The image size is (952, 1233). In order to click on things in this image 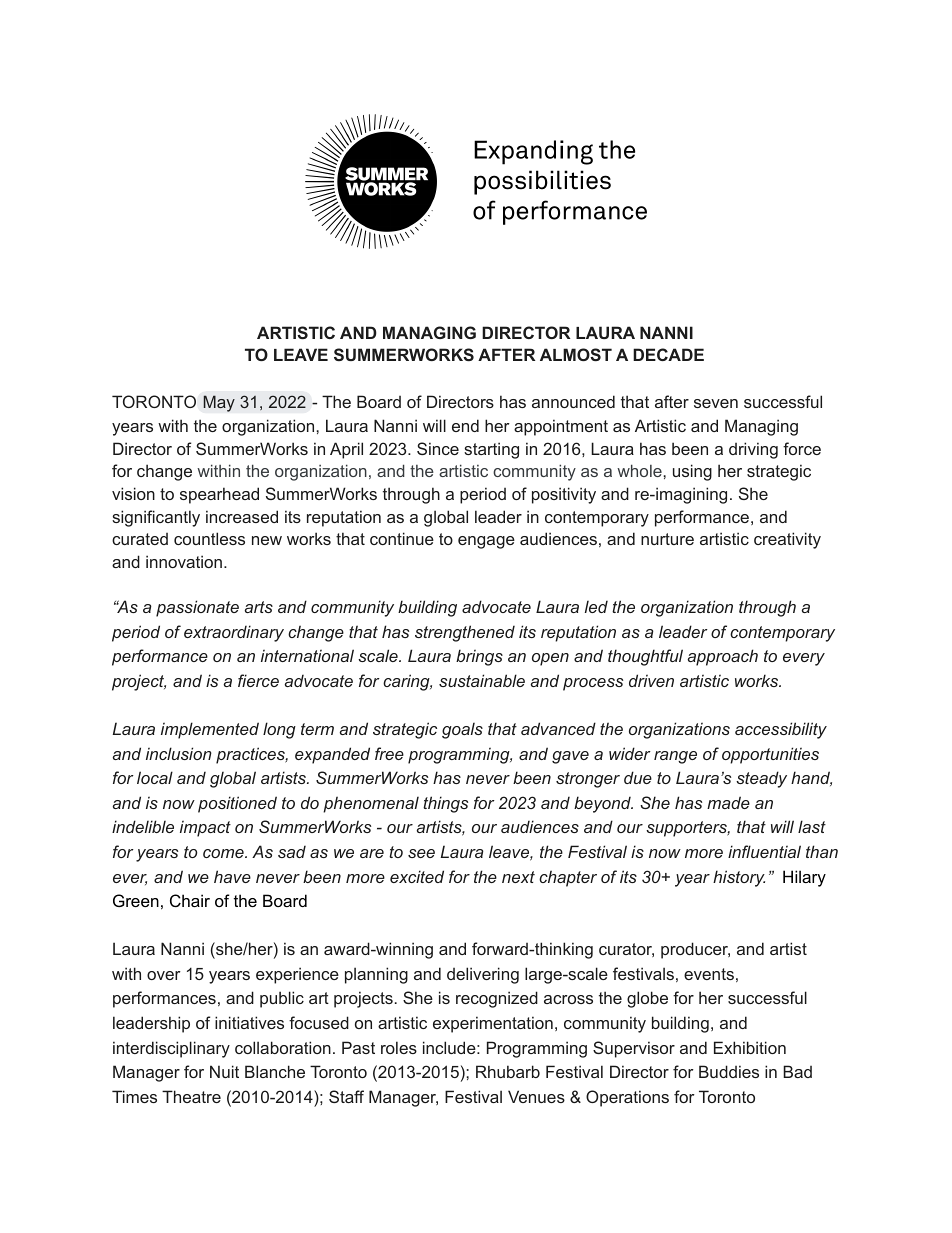, I will do `click(445, 804)`.
